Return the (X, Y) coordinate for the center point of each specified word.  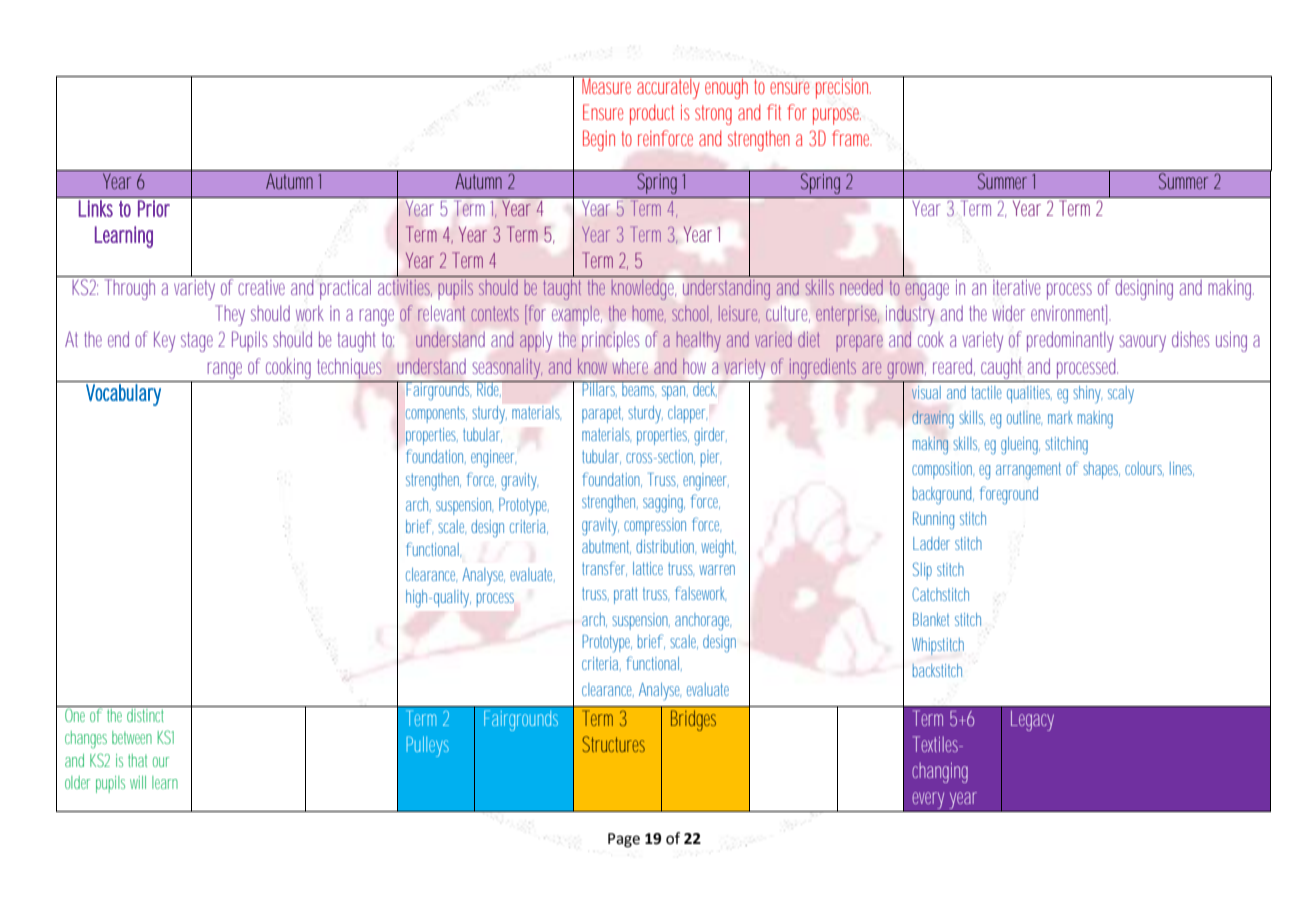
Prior (154, 208)
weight (718, 548)
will (138, 782)
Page (624, 840)
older (78, 782)
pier (711, 458)
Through (130, 289)
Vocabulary (123, 395)
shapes (1101, 470)
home (649, 313)
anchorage (703, 622)
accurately (670, 87)
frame (852, 138)
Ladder (931, 543)
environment (1071, 314)
